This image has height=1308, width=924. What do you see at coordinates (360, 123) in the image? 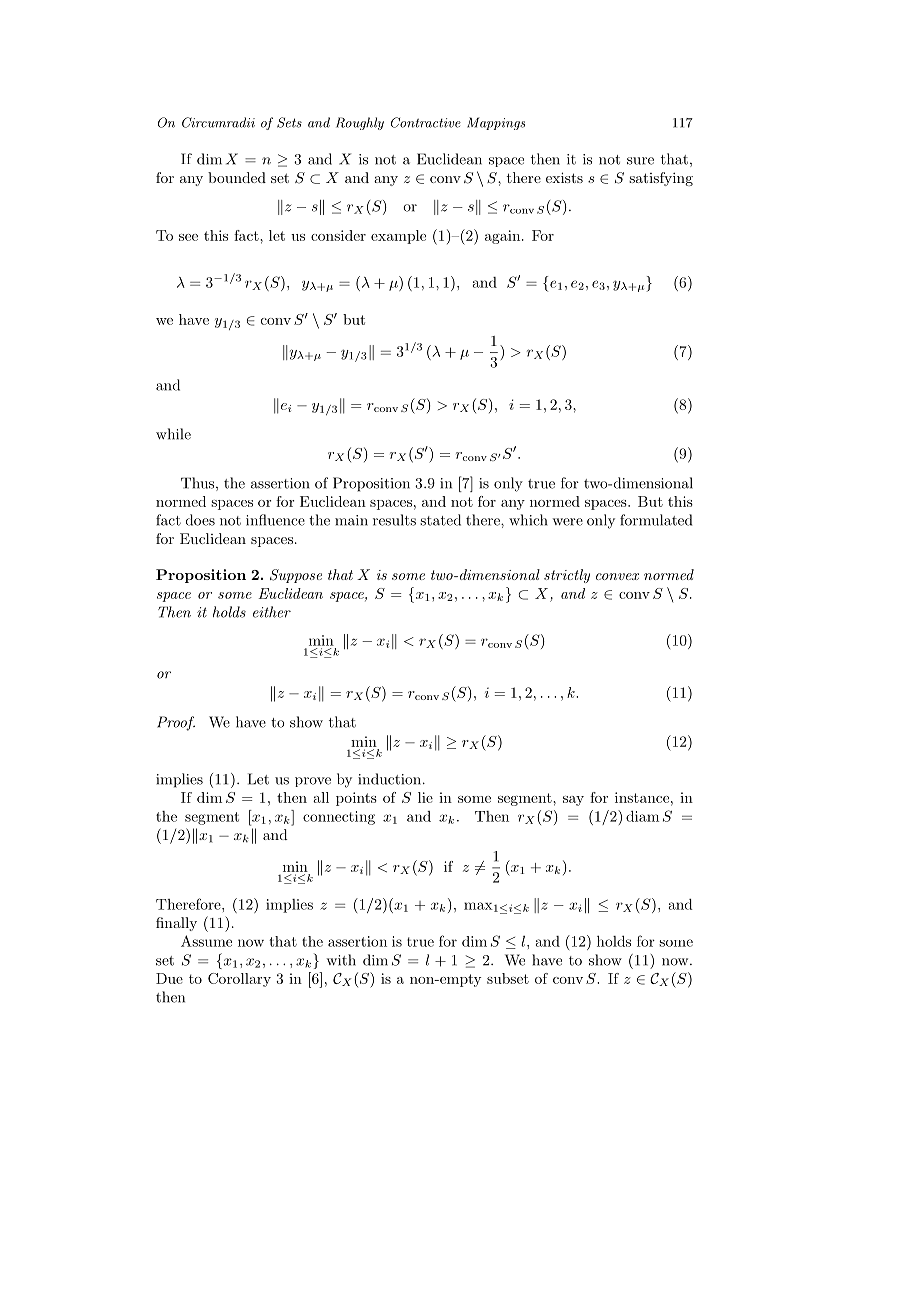
I see `Roughly` at bounding box center [360, 123].
